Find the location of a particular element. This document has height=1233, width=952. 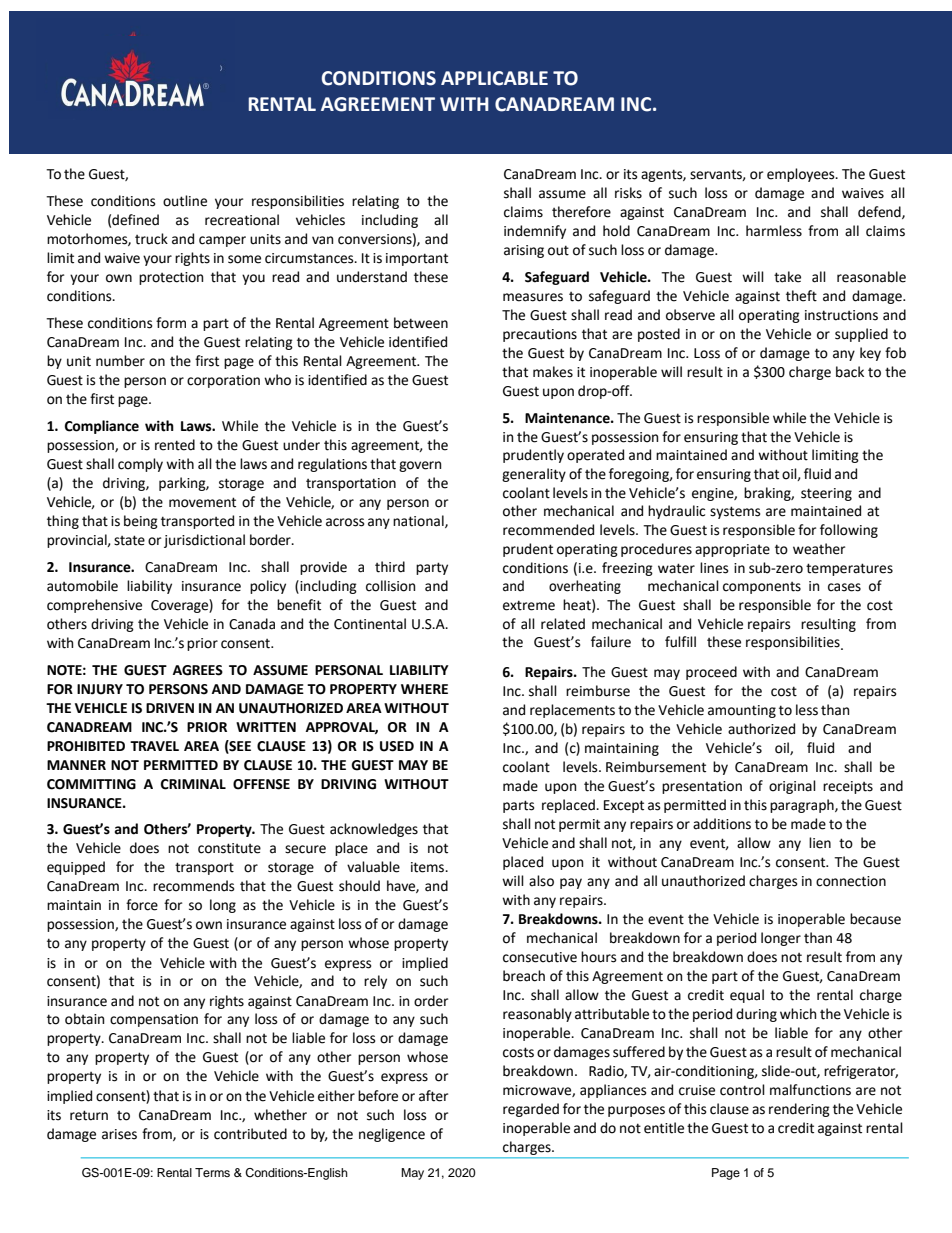

steering is located at coordinates (826, 494).
